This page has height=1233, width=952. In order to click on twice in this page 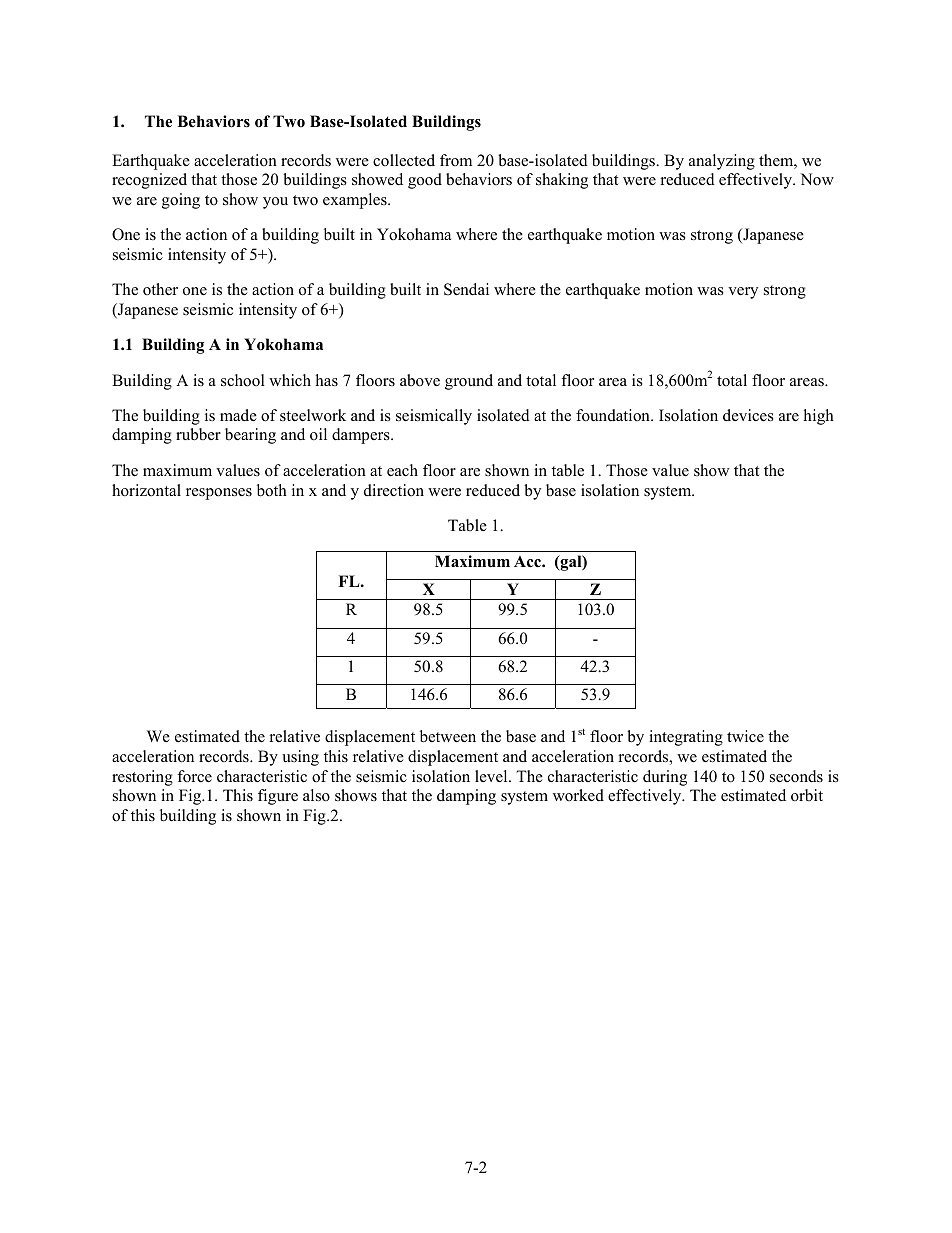, I will do `click(745, 736)`.
